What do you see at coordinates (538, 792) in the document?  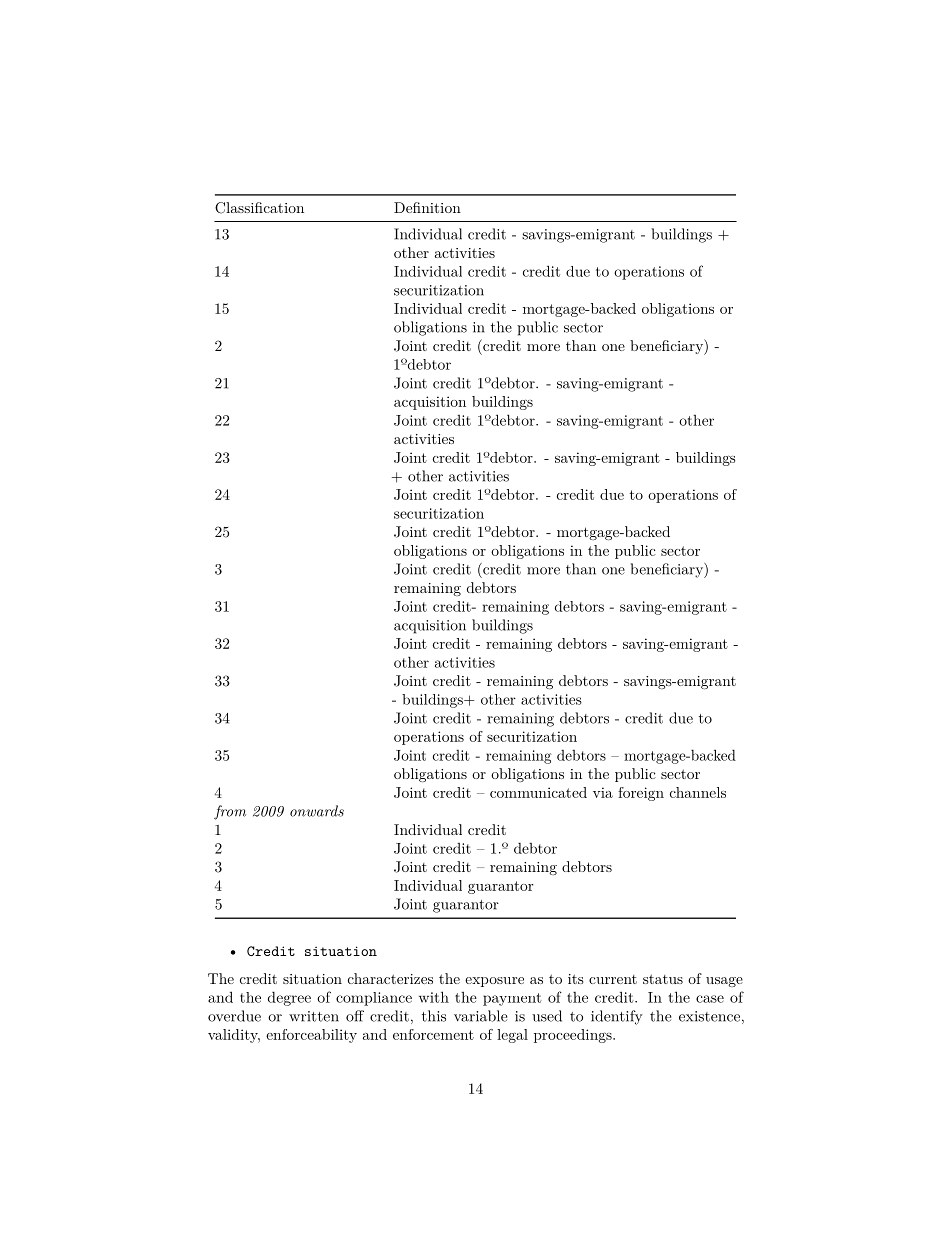 I see `communicated` at bounding box center [538, 792].
